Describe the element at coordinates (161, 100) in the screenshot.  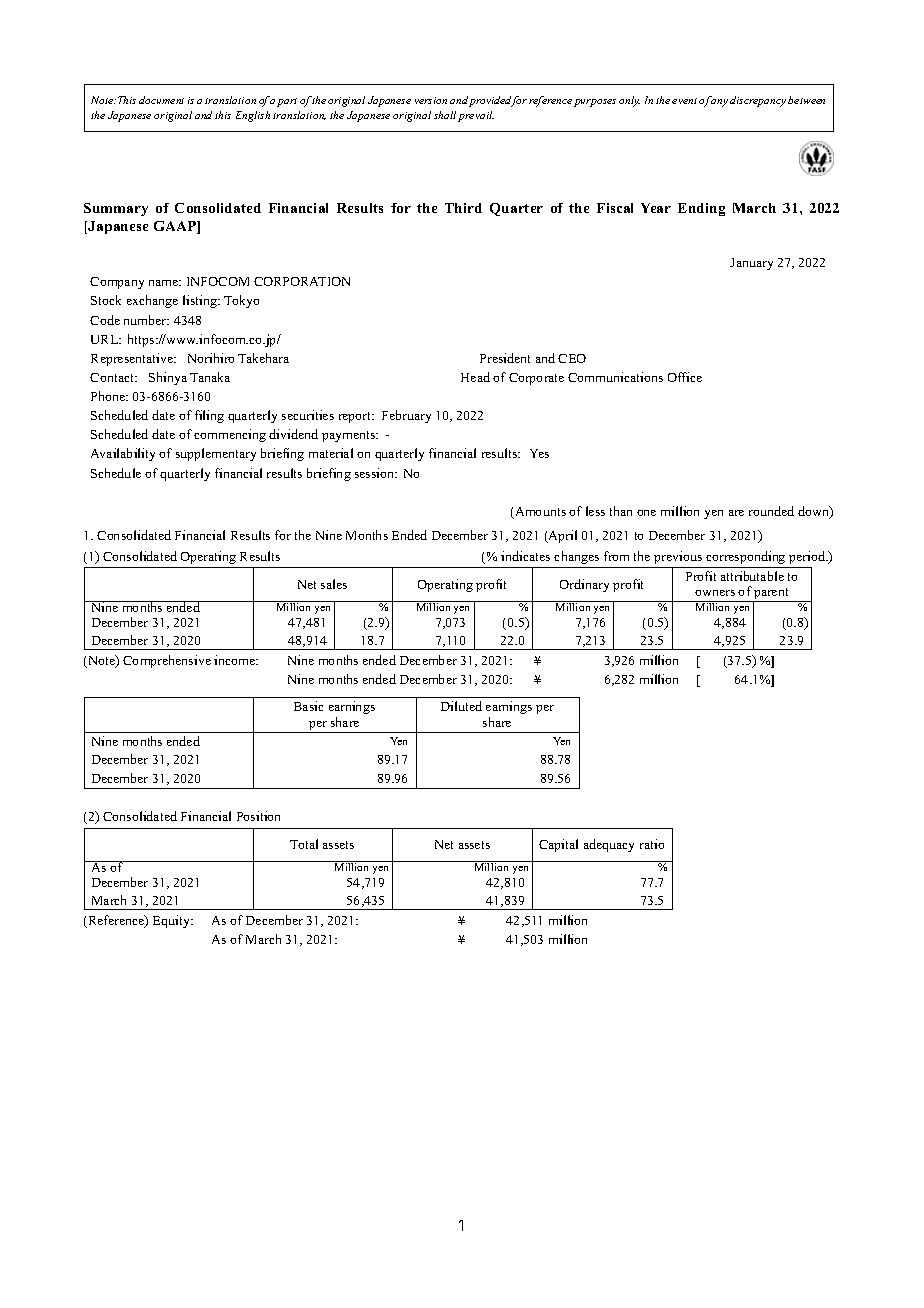
I see `document` at that location.
